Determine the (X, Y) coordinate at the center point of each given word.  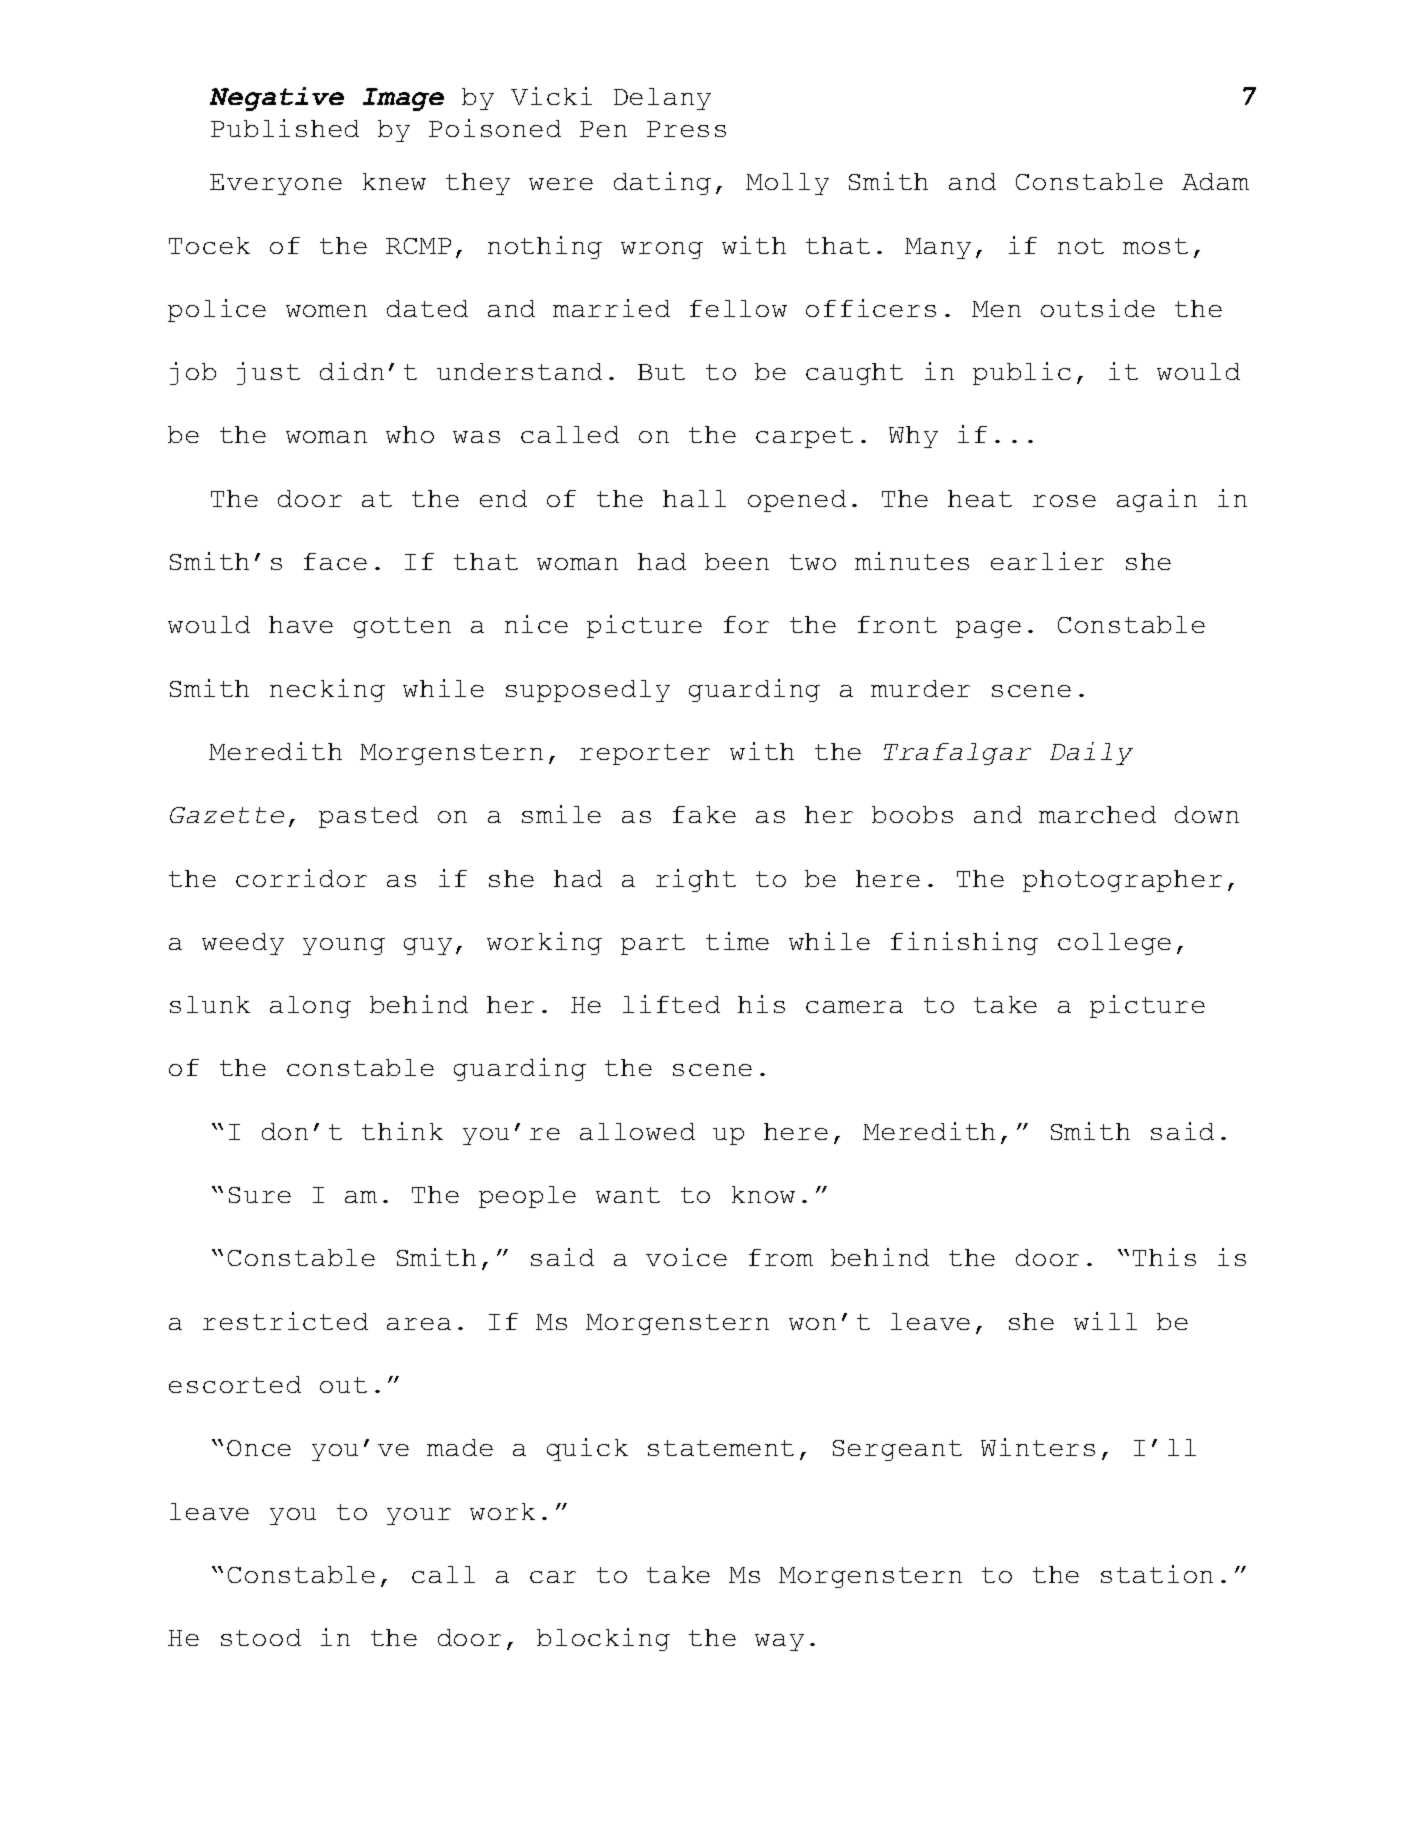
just (268, 373)
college (1114, 944)
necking (327, 690)
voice (686, 1257)
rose (1064, 501)
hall (694, 498)
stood (261, 1637)
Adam (1215, 181)
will (1105, 1321)
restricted (285, 1321)
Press (686, 129)
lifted (671, 1004)
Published (285, 128)
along (310, 1007)
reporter (645, 754)
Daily (1091, 753)
